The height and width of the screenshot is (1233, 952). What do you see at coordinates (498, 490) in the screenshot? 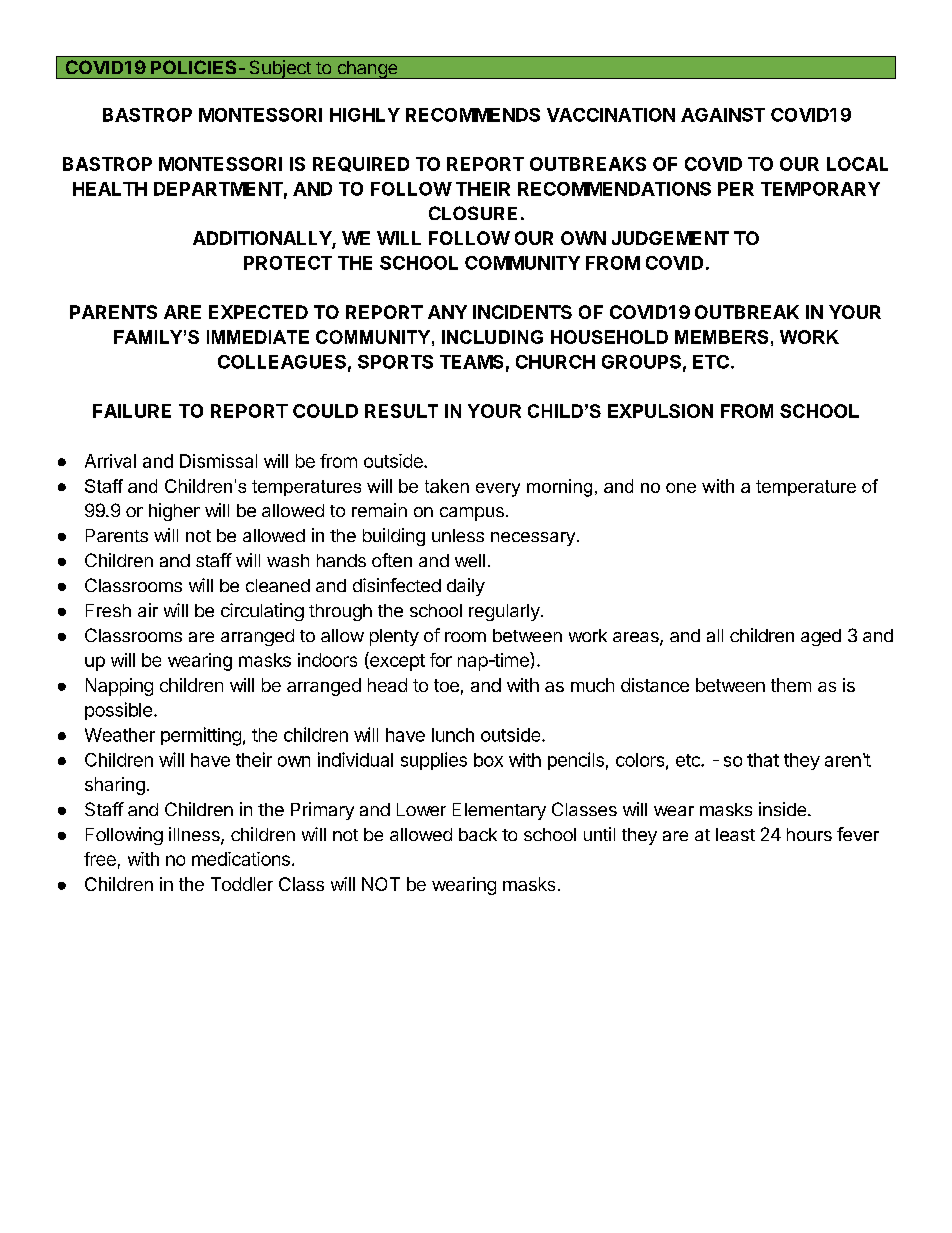
I see `every` at bounding box center [498, 490].
